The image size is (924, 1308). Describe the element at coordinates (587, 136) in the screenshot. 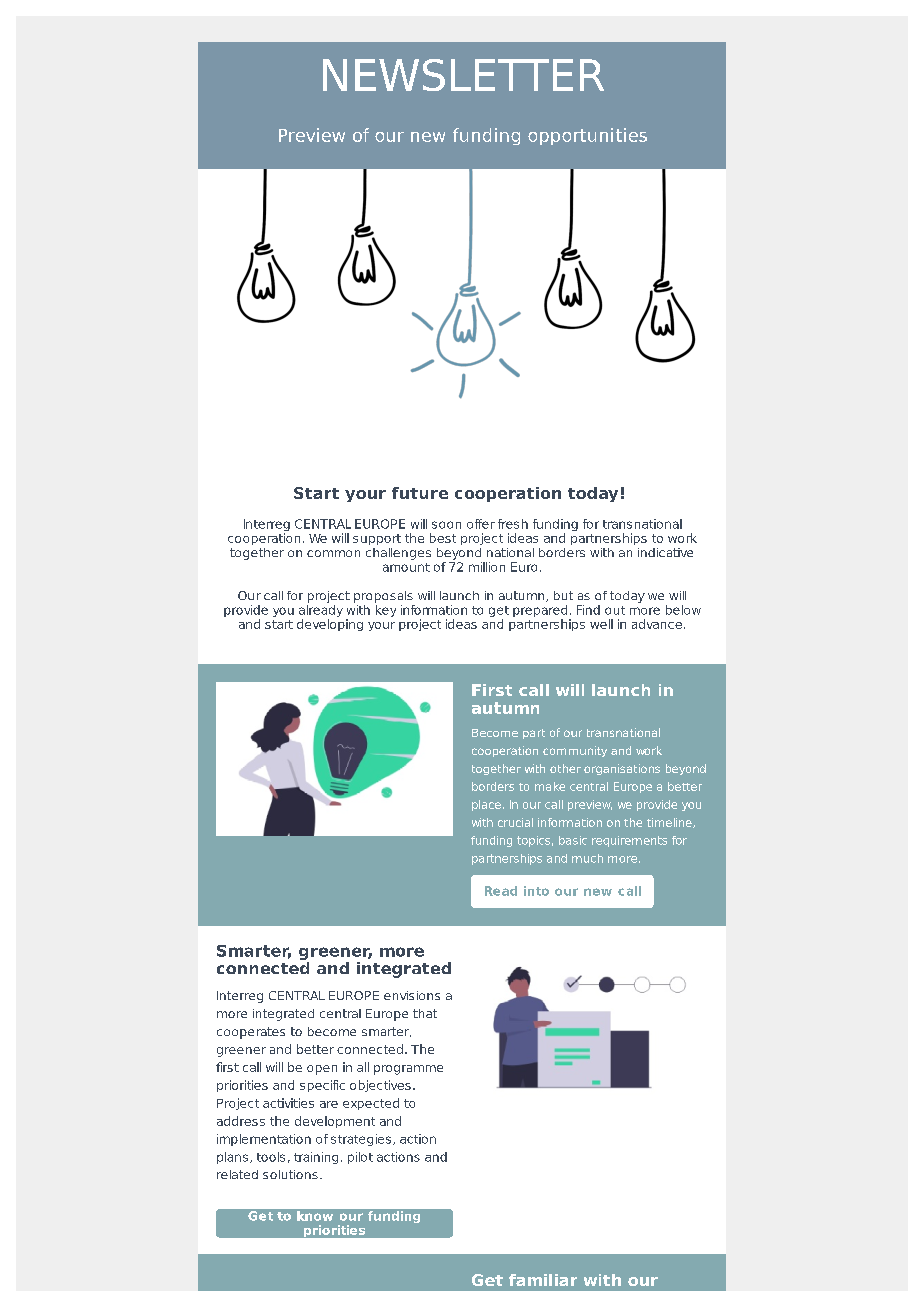

I see `opportunities` at that location.
